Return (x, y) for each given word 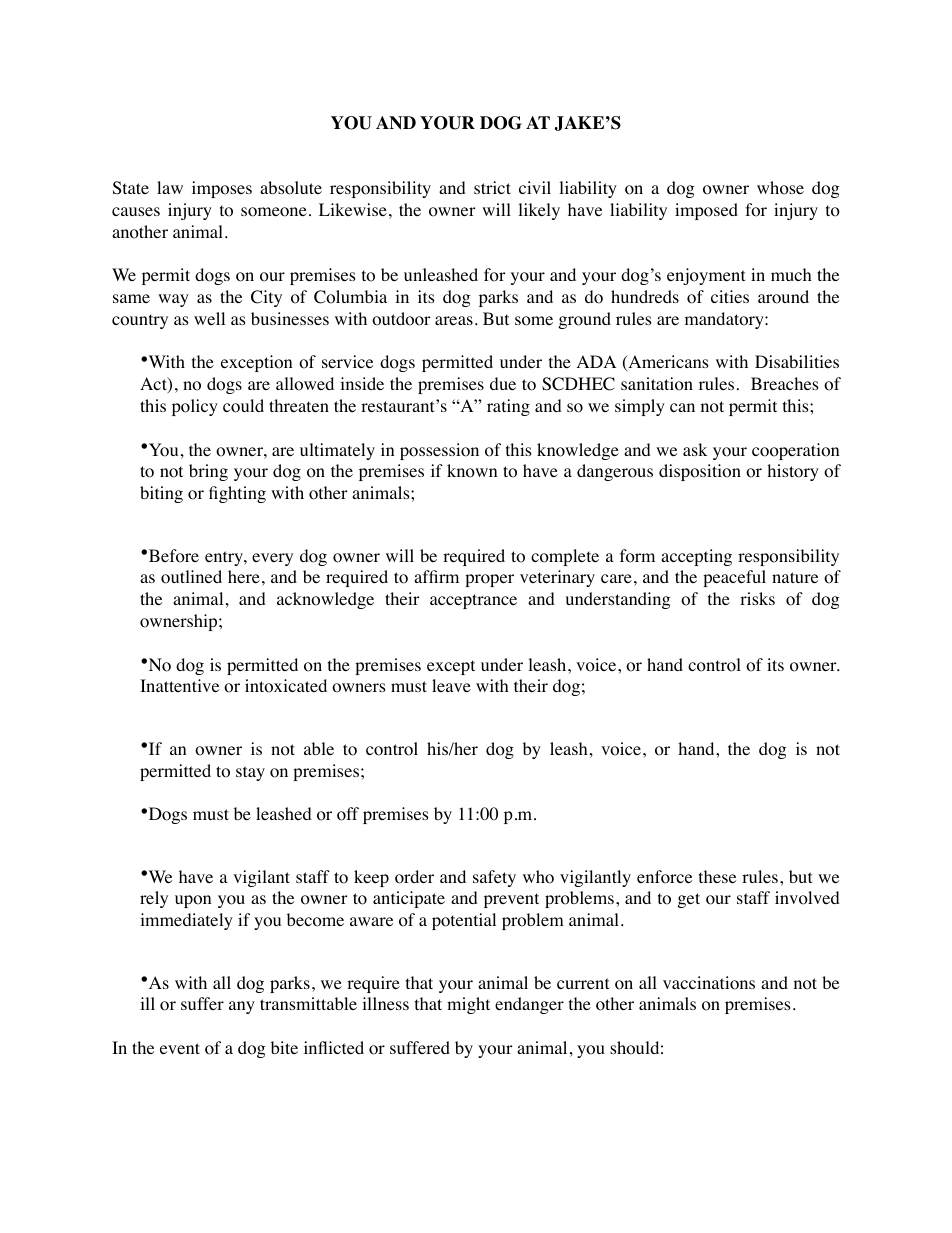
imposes (222, 189)
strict (492, 187)
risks (757, 598)
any (242, 1007)
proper (489, 580)
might (468, 1005)
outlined (191, 577)
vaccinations (709, 983)
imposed (706, 211)
